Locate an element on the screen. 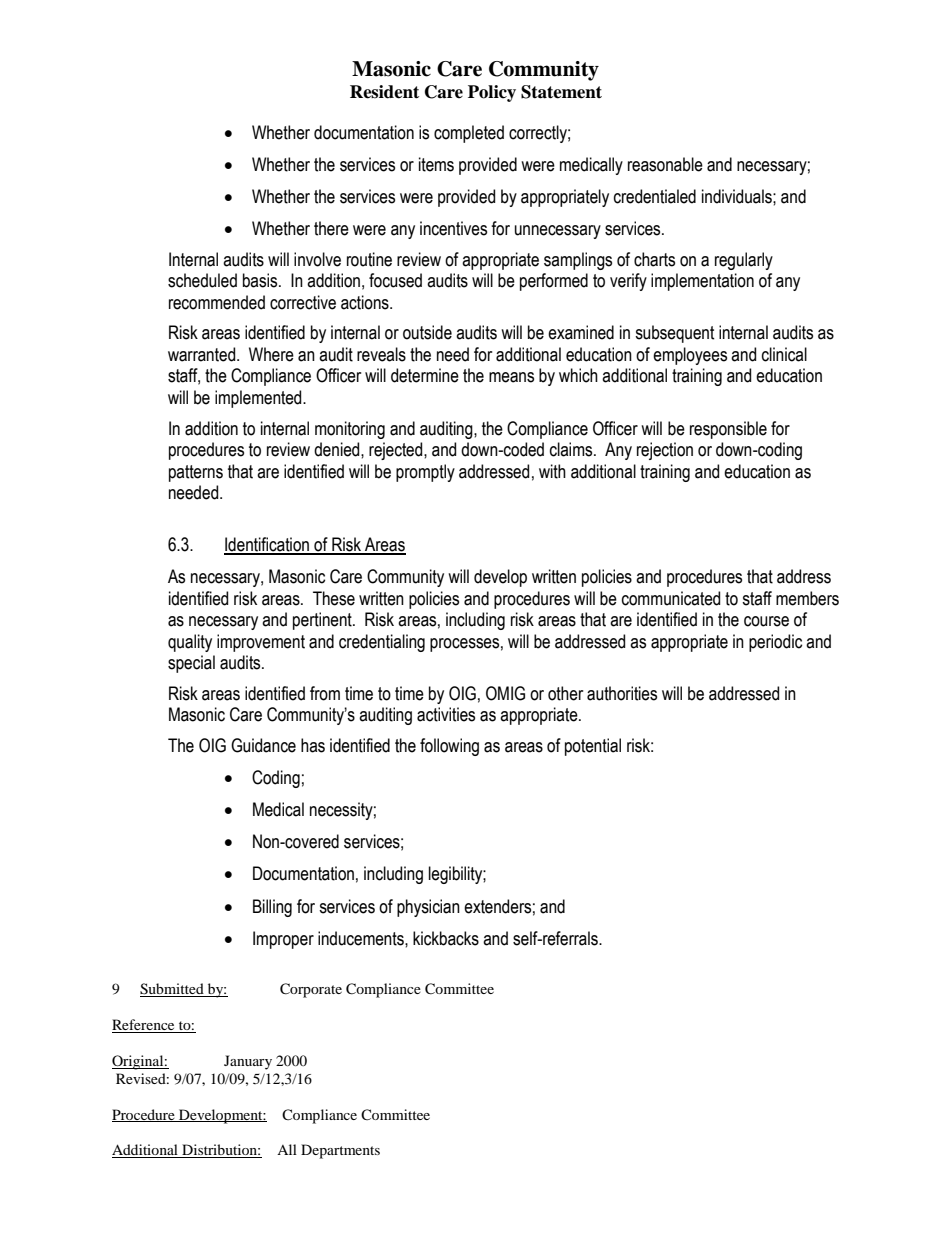 The width and height of the screenshot is (952, 1233). Guidance is located at coordinates (263, 745).
